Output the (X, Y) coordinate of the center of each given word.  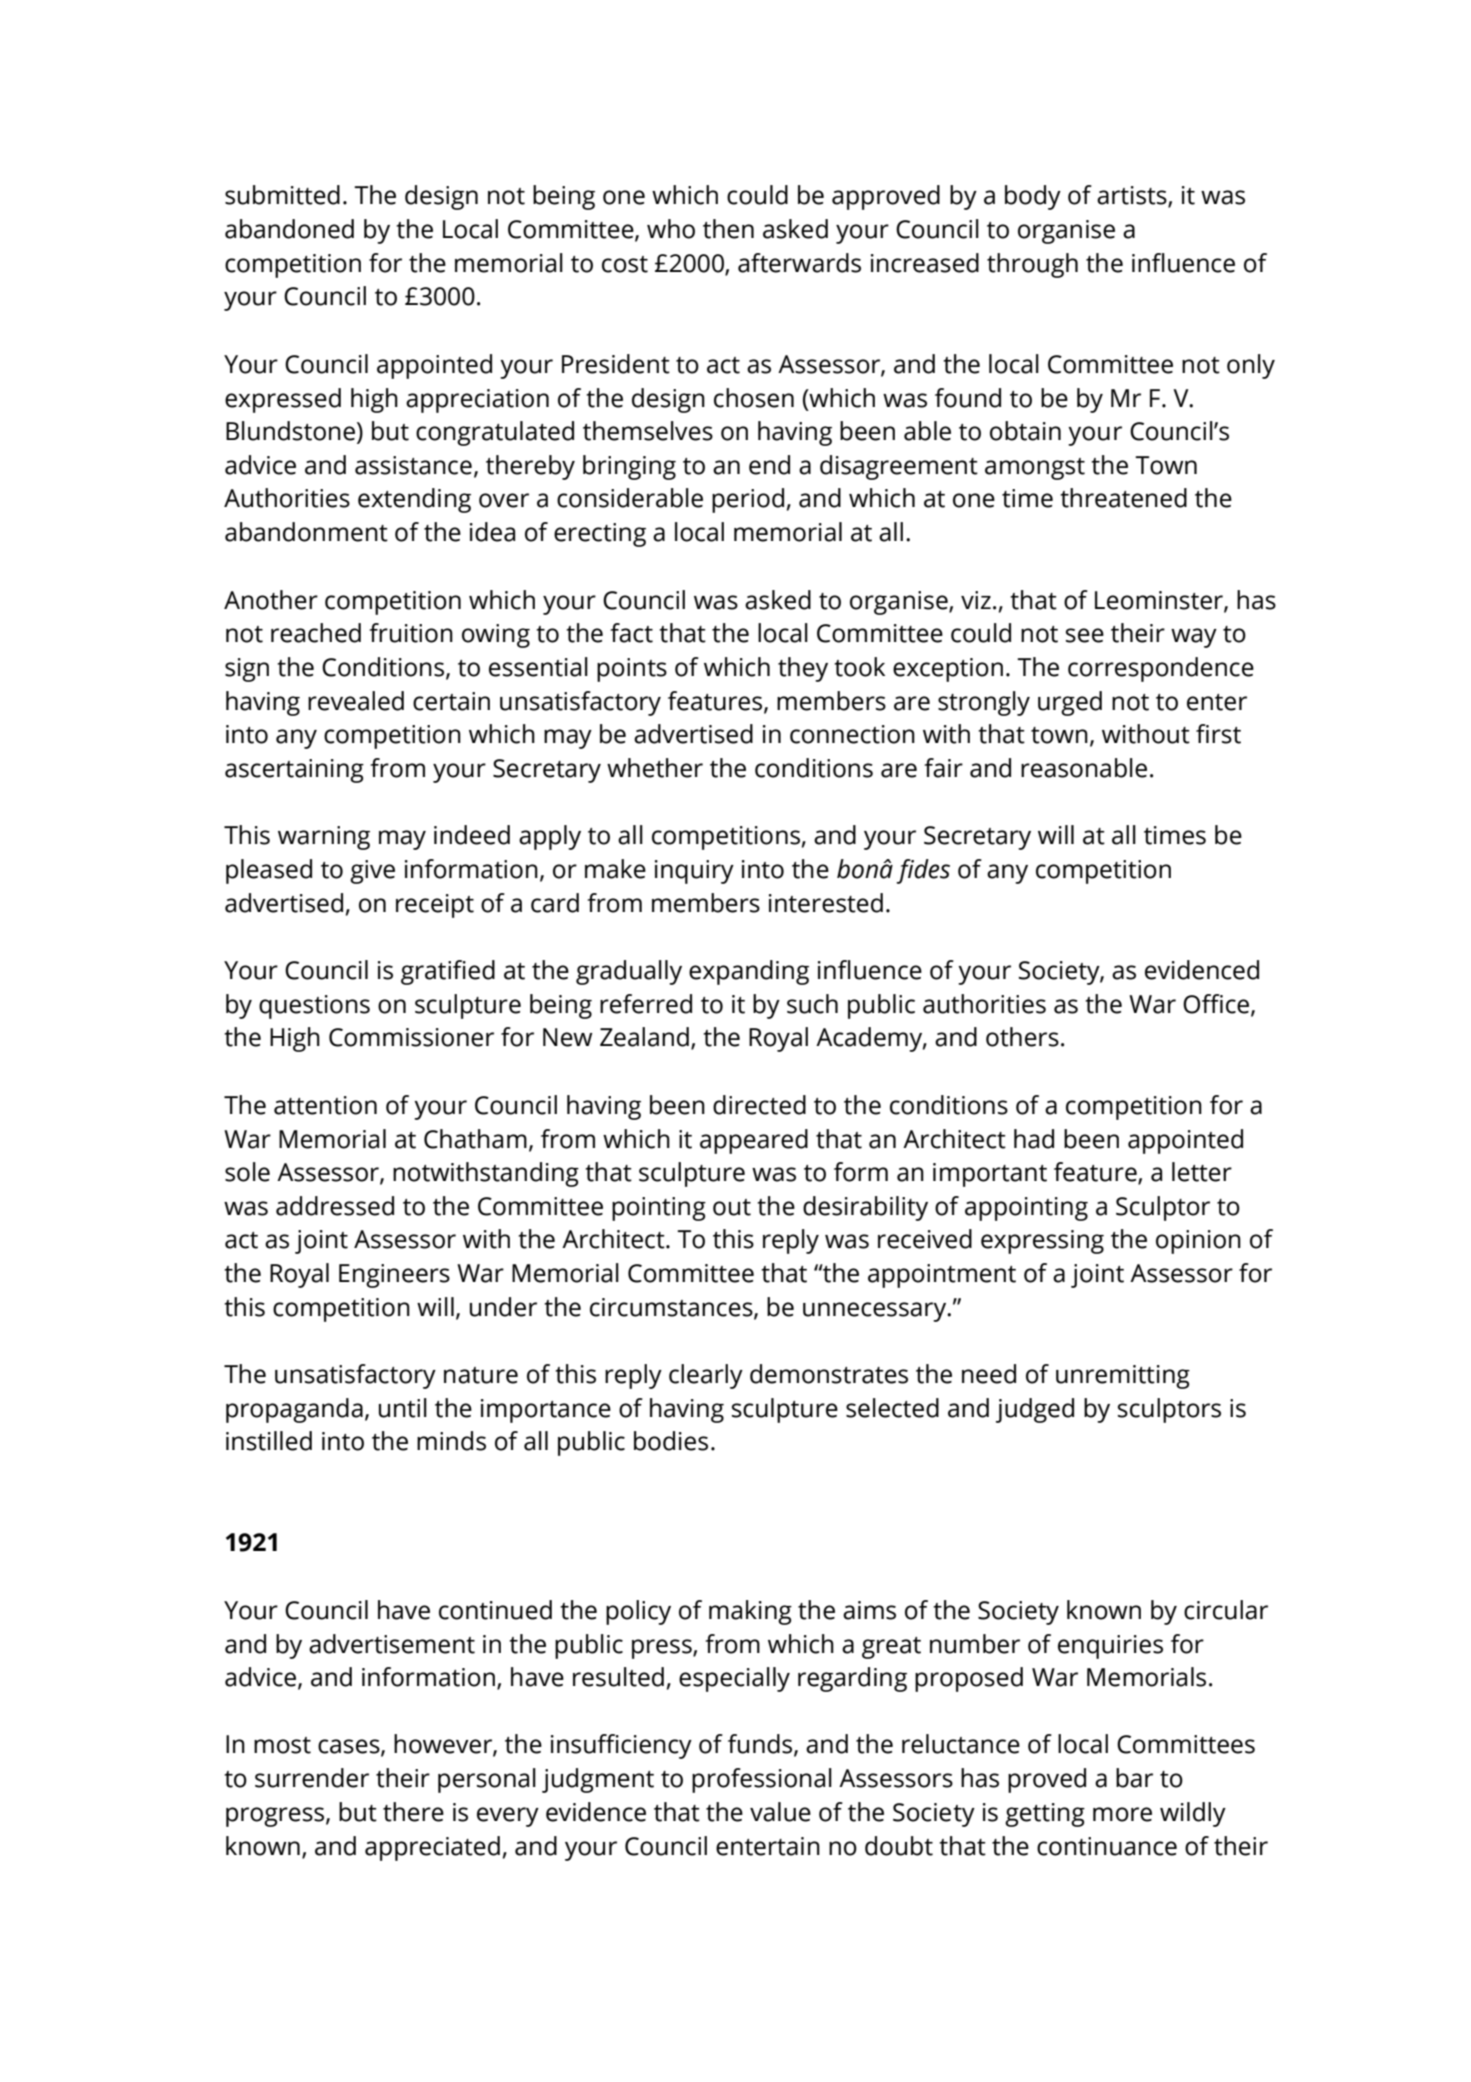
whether (655, 768)
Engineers (394, 1276)
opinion (1198, 1242)
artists (1133, 196)
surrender (312, 1778)
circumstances (672, 1308)
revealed (356, 701)
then (728, 229)
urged (1070, 703)
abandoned (289, 229)
